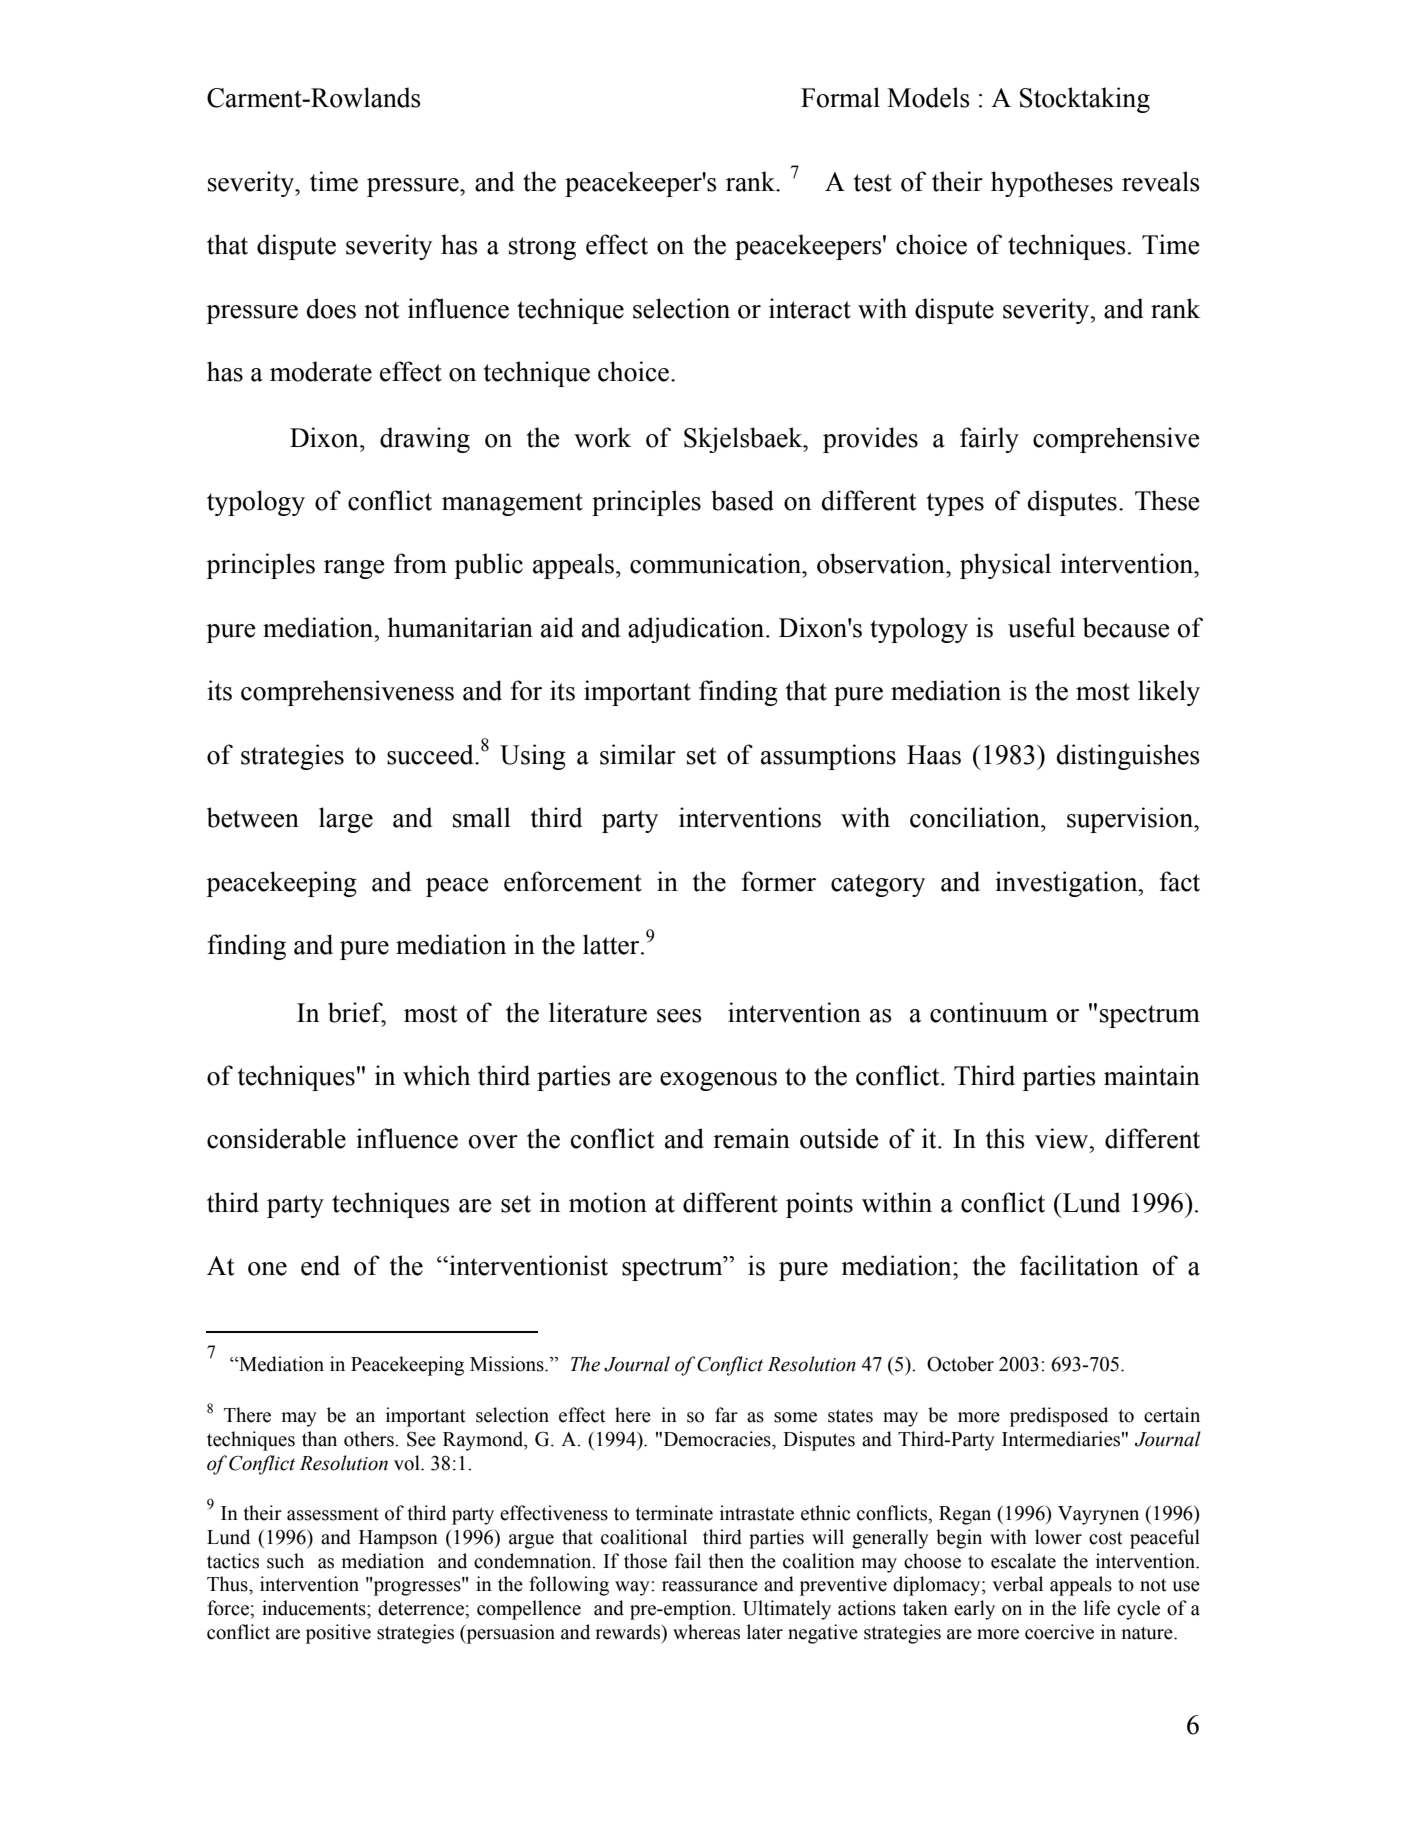  Describe the element at coordinates (1161, 181) in the screenshot. I see `reveals` at that location.
